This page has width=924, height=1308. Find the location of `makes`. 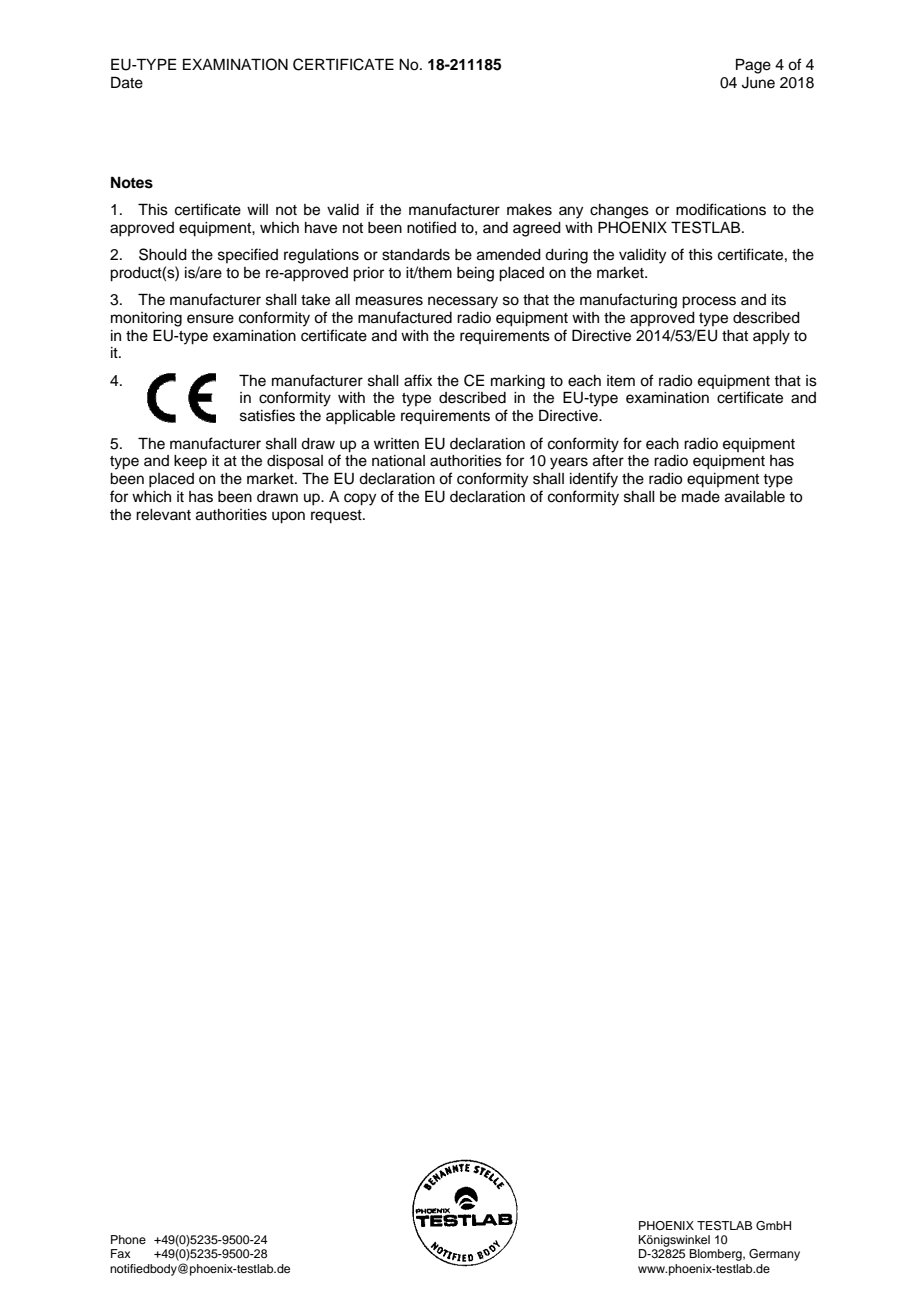

makes is located at coordinates (529, 210).
